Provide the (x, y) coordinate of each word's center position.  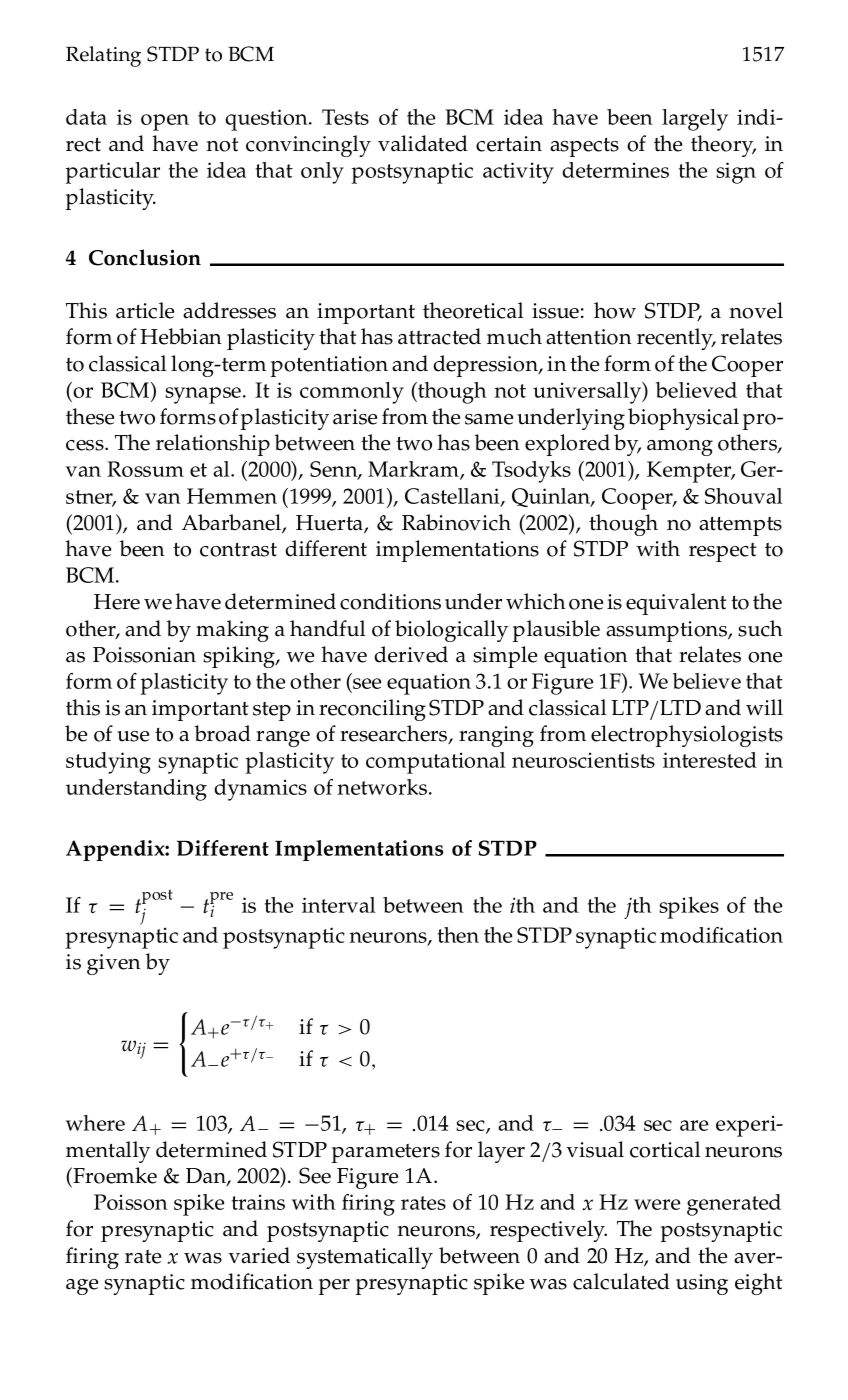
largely (695, 120)
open (165, 122)
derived (411, 654)
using (702, 1284)
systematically (365, 1258)
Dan (207, 1177)
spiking (240, 657)
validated (423, 143)
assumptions (667, 631)
